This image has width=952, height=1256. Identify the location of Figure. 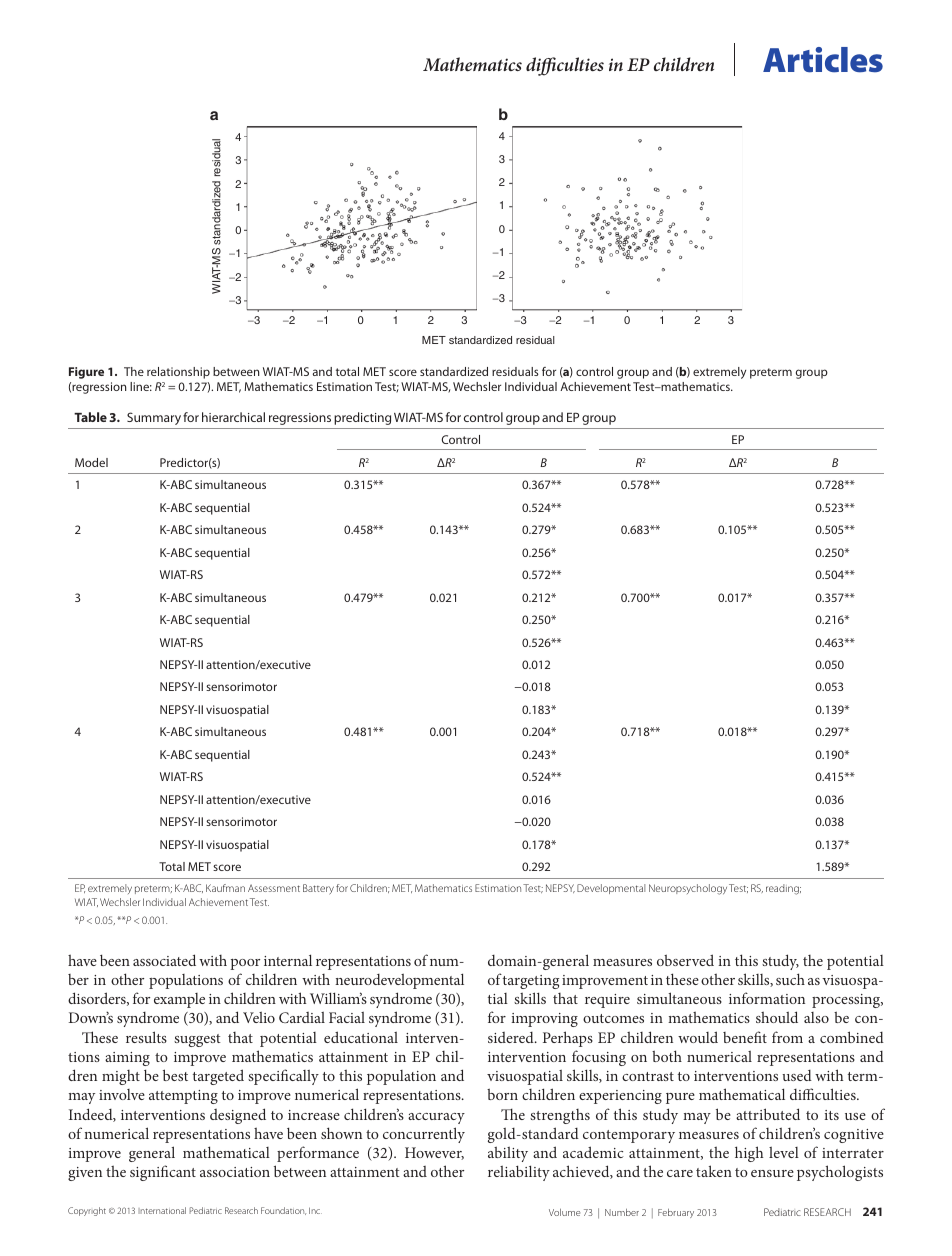
(86, 373).
